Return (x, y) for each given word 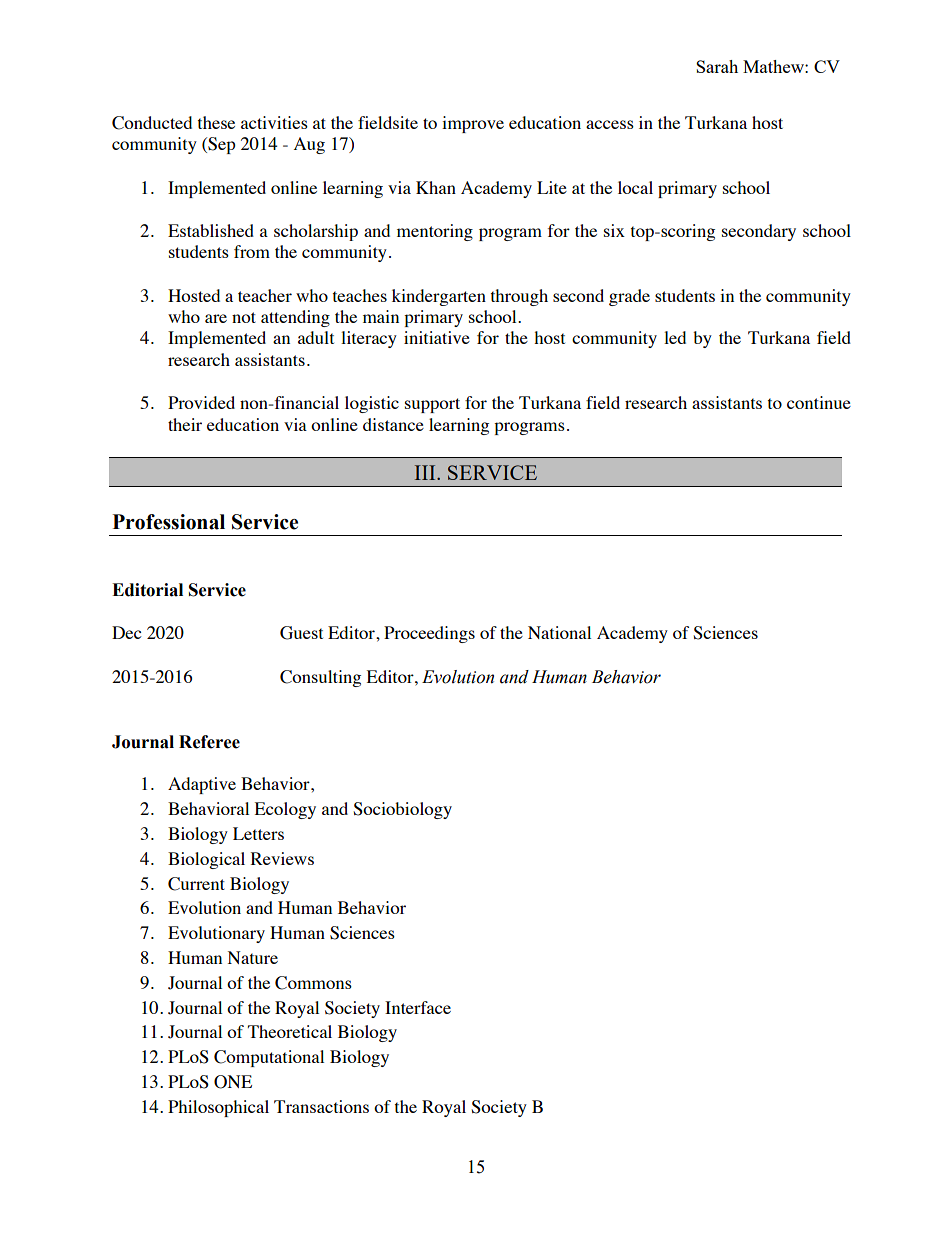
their (185, 424)
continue (819, 402)
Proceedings (429, 634)
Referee (209, 742)
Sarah (717, 66)
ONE (233, 1082)
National (559, 632)
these (216, 122)
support (432, 405)
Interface (418, 1007)
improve (473, 124)
